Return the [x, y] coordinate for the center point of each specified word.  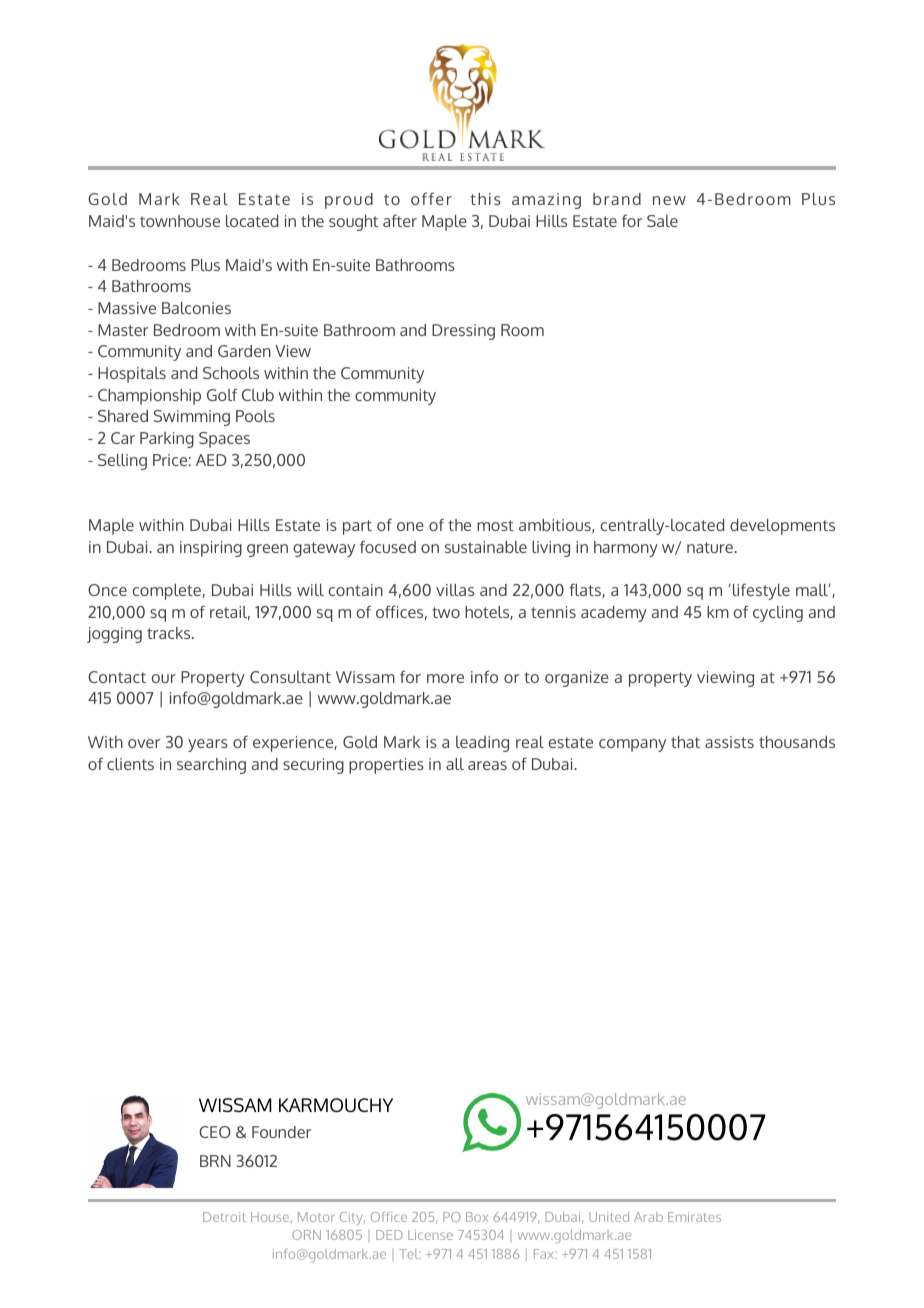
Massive [127, 308]
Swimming [192, 418]
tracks [170, 633]
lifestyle [760, 591]
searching [211, 766]
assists [729, 742]
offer [431, 198]
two [446, 612]
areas [487, 765]
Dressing [463, 332]
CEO [215, 1132]
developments [782, 527]
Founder [281, 1132]
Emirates [694, 1217]
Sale [662, 221]
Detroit [224, 1217]
